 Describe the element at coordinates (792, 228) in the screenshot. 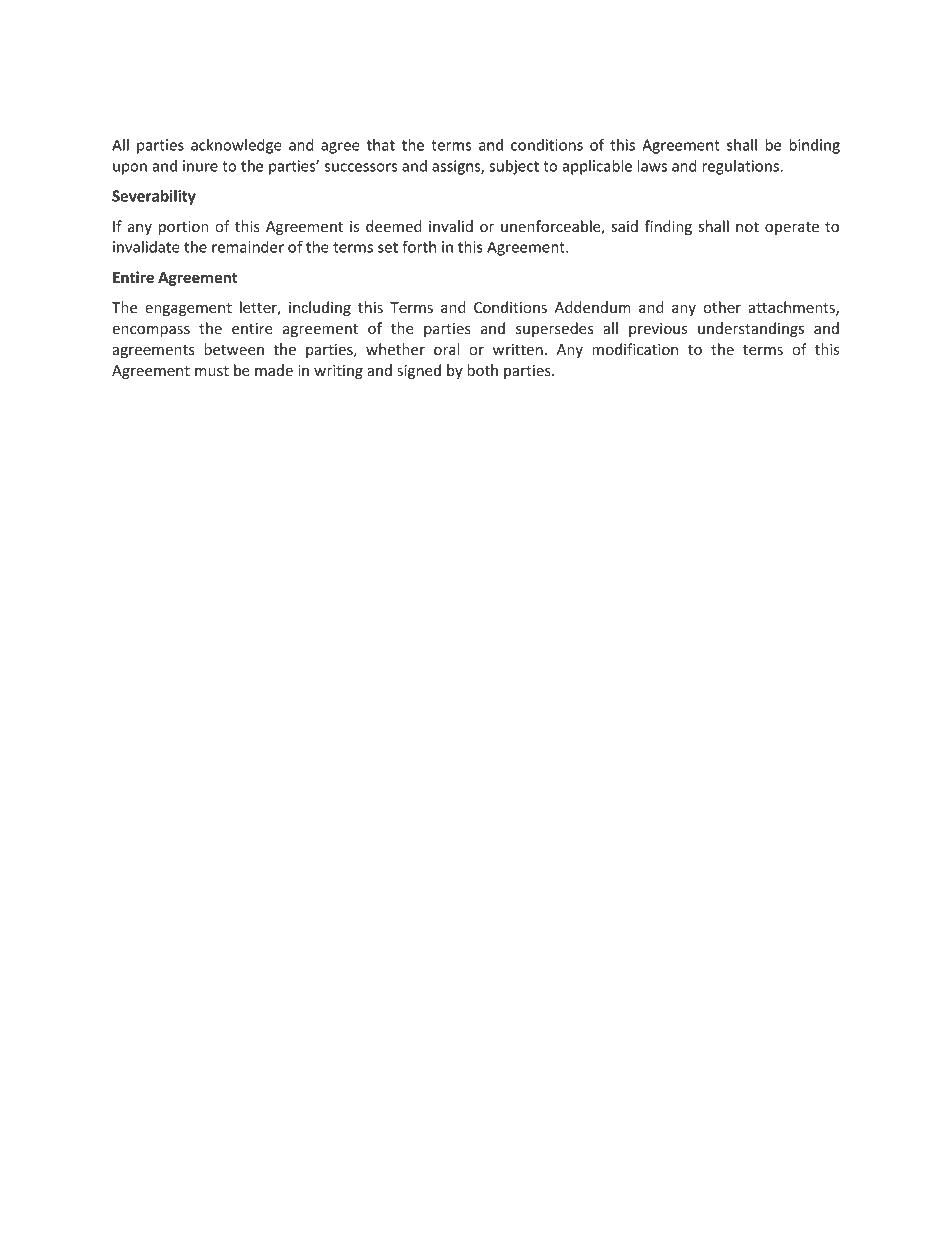

I see `operate` at that location.
